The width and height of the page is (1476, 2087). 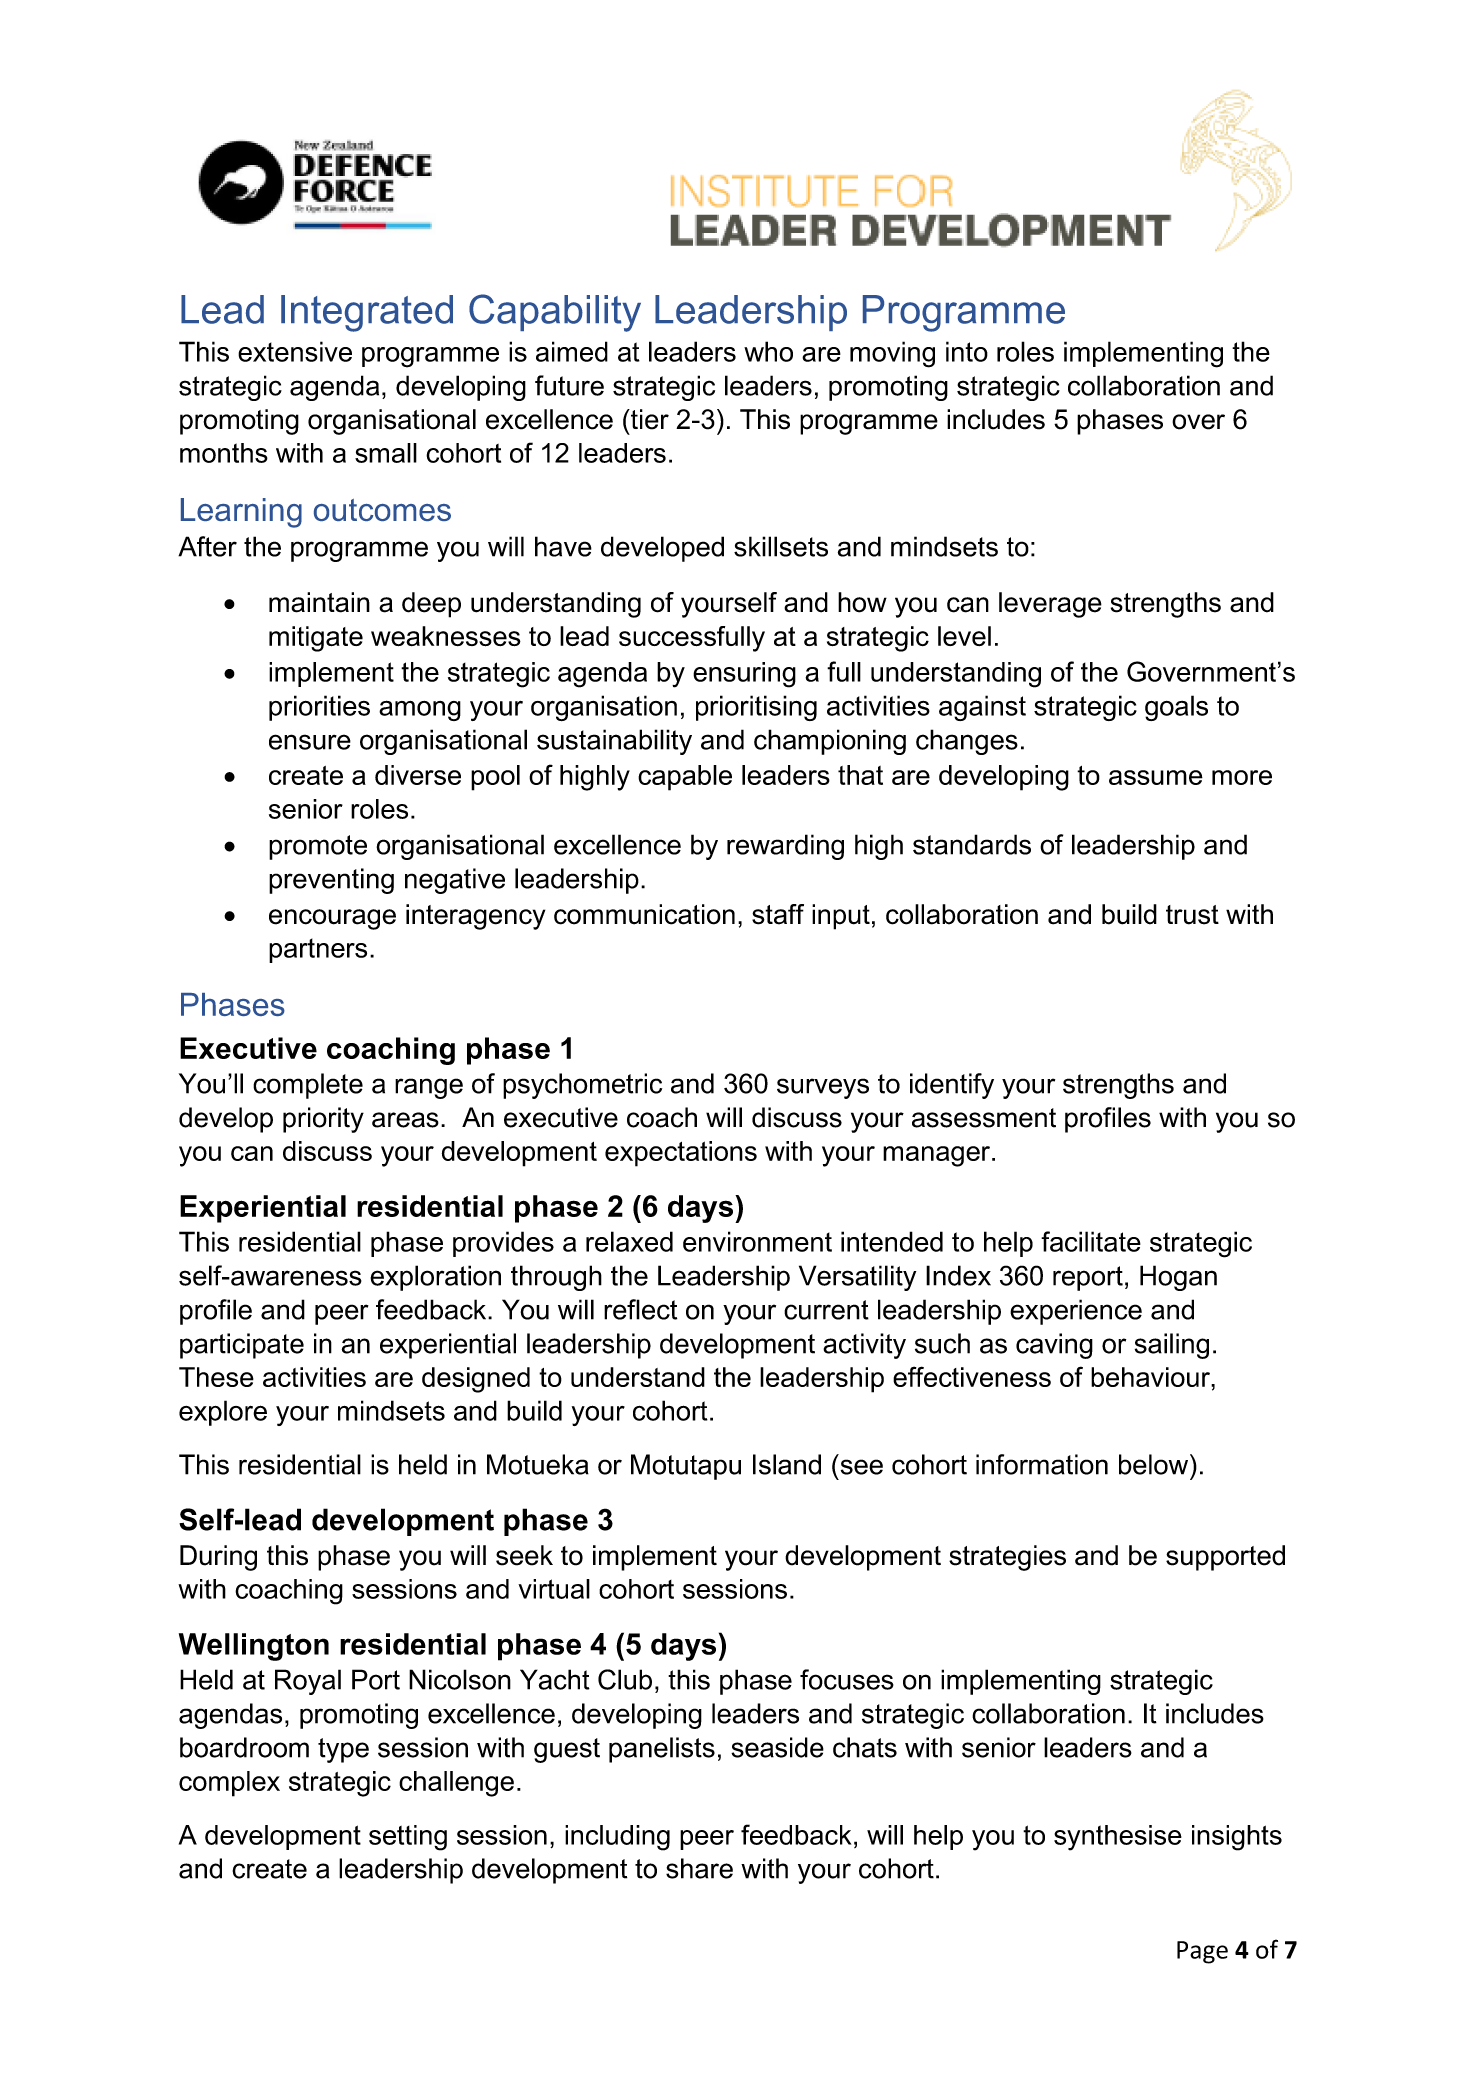 What do you see at coordinates (295, 351) in the page?
I see `extensive` at bounding box center [295, 351].
